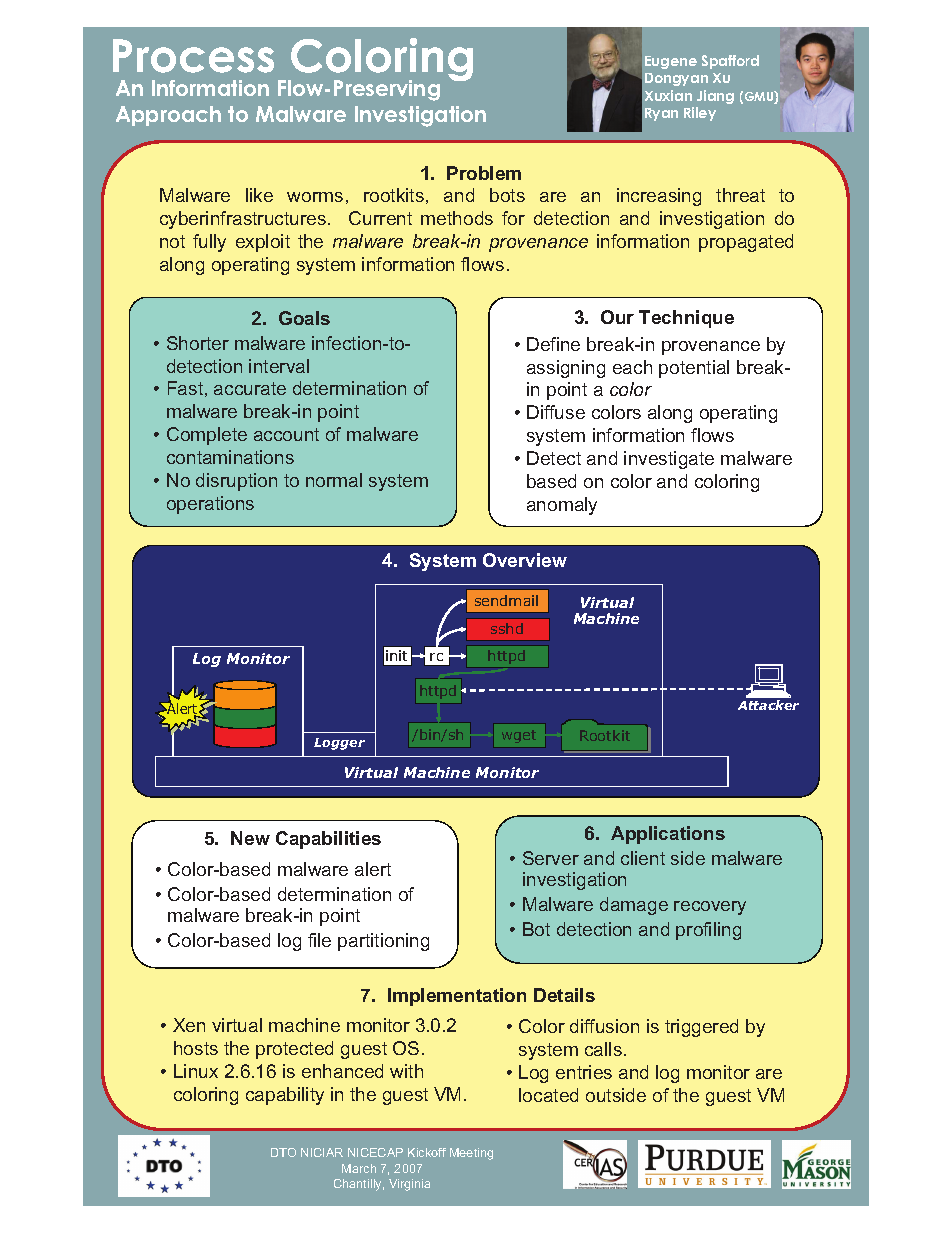  Describe the element at coordinates (250, 838) in the screenshot. I see `New` at that location.
